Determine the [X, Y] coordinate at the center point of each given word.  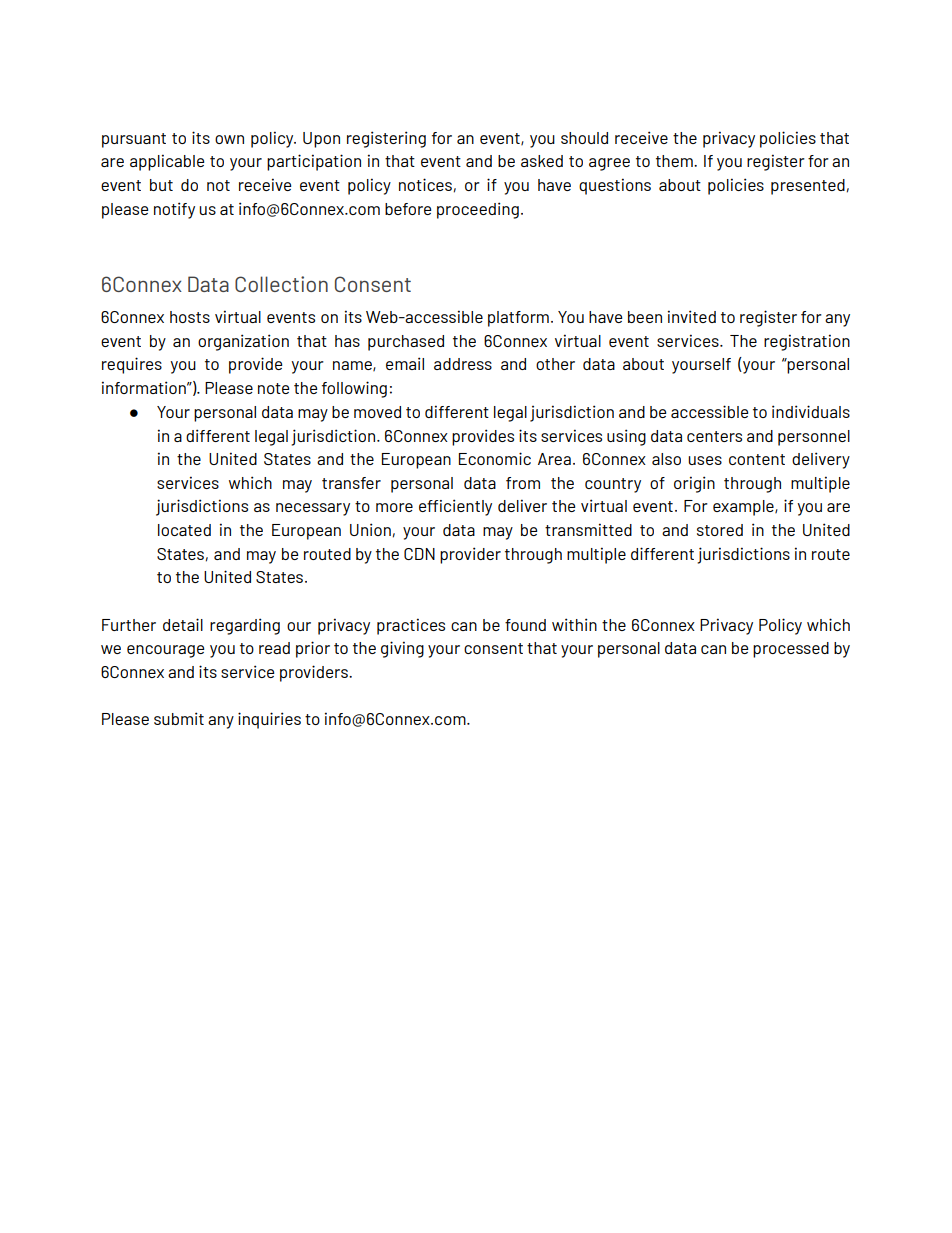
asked [542, 161]
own [229, 139]
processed [791, 650]
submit [179, 718]
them [675, 161]
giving [402, 649]
